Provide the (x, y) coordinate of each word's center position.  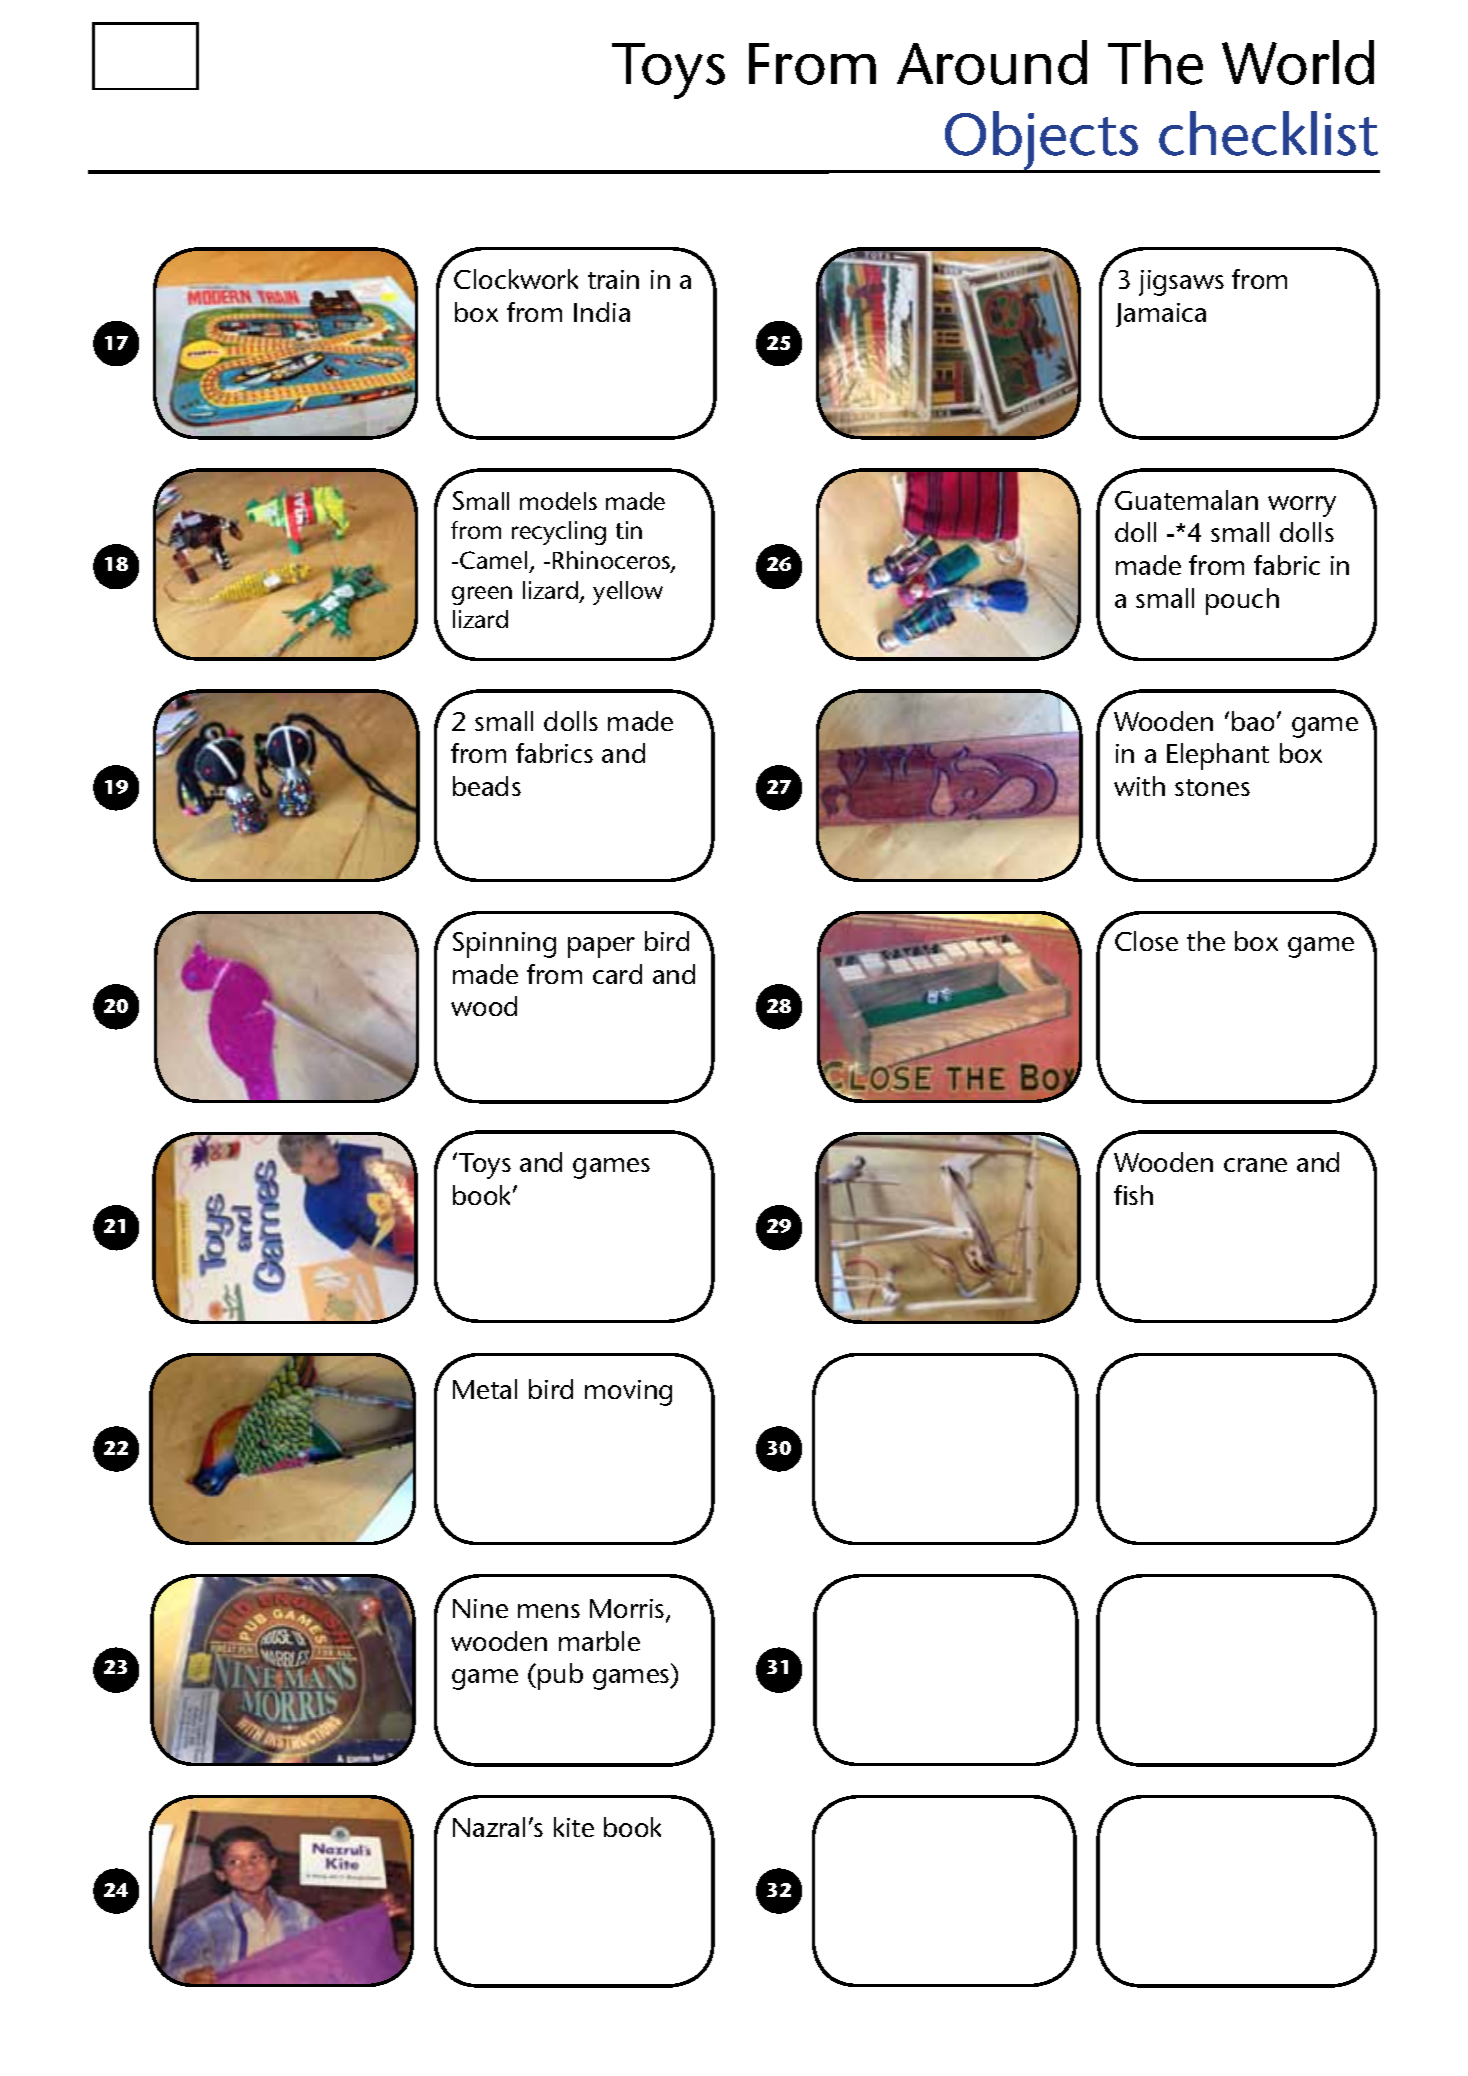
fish (1133, 1195)
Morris (628, 1610)
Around (992, 62)
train (613, 279)
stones (1212, 787)
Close (1146, 941)
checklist (1268, 133)
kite (574, 1827)
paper (601, 947)
